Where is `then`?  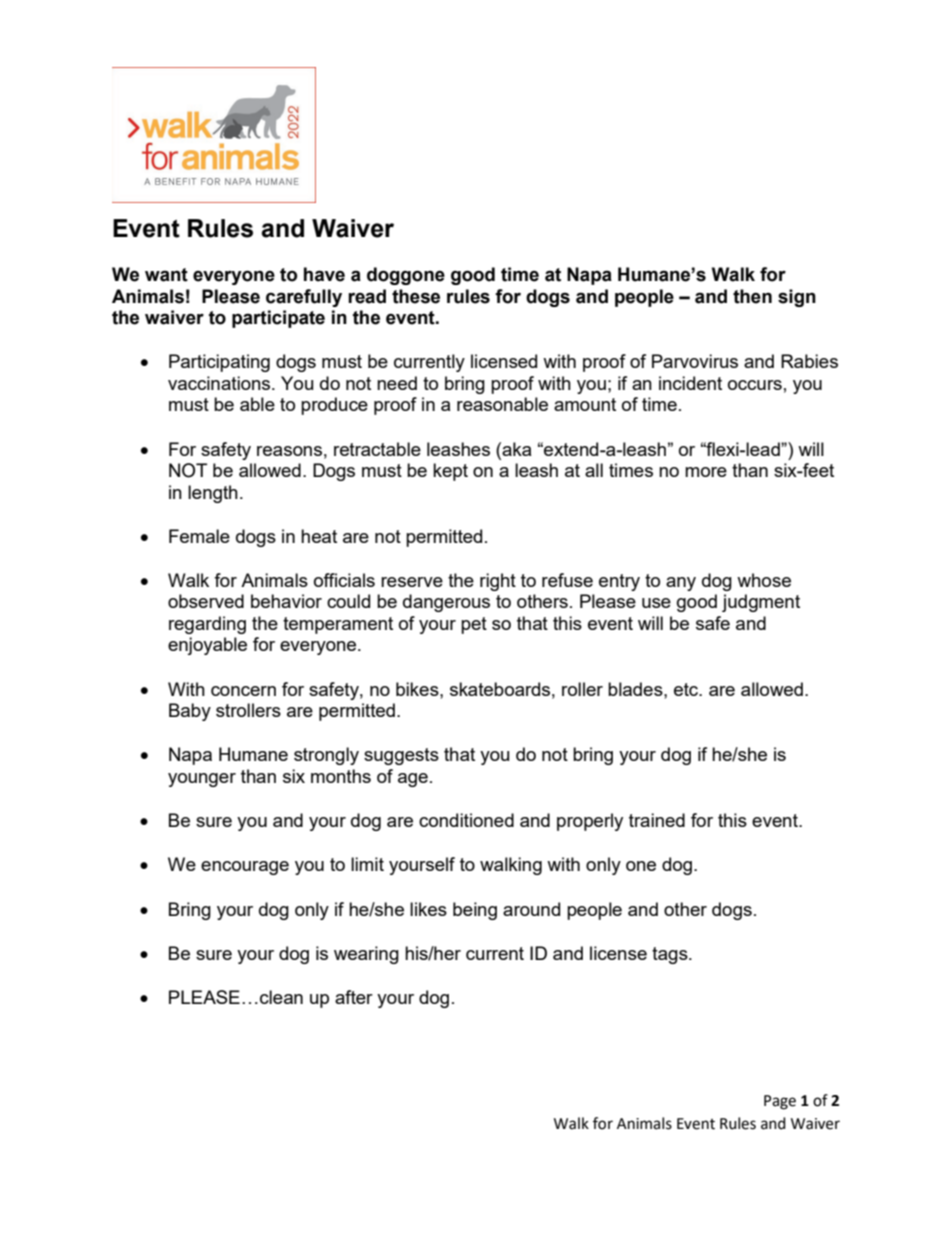 then is located at coordinates (752, 296).
